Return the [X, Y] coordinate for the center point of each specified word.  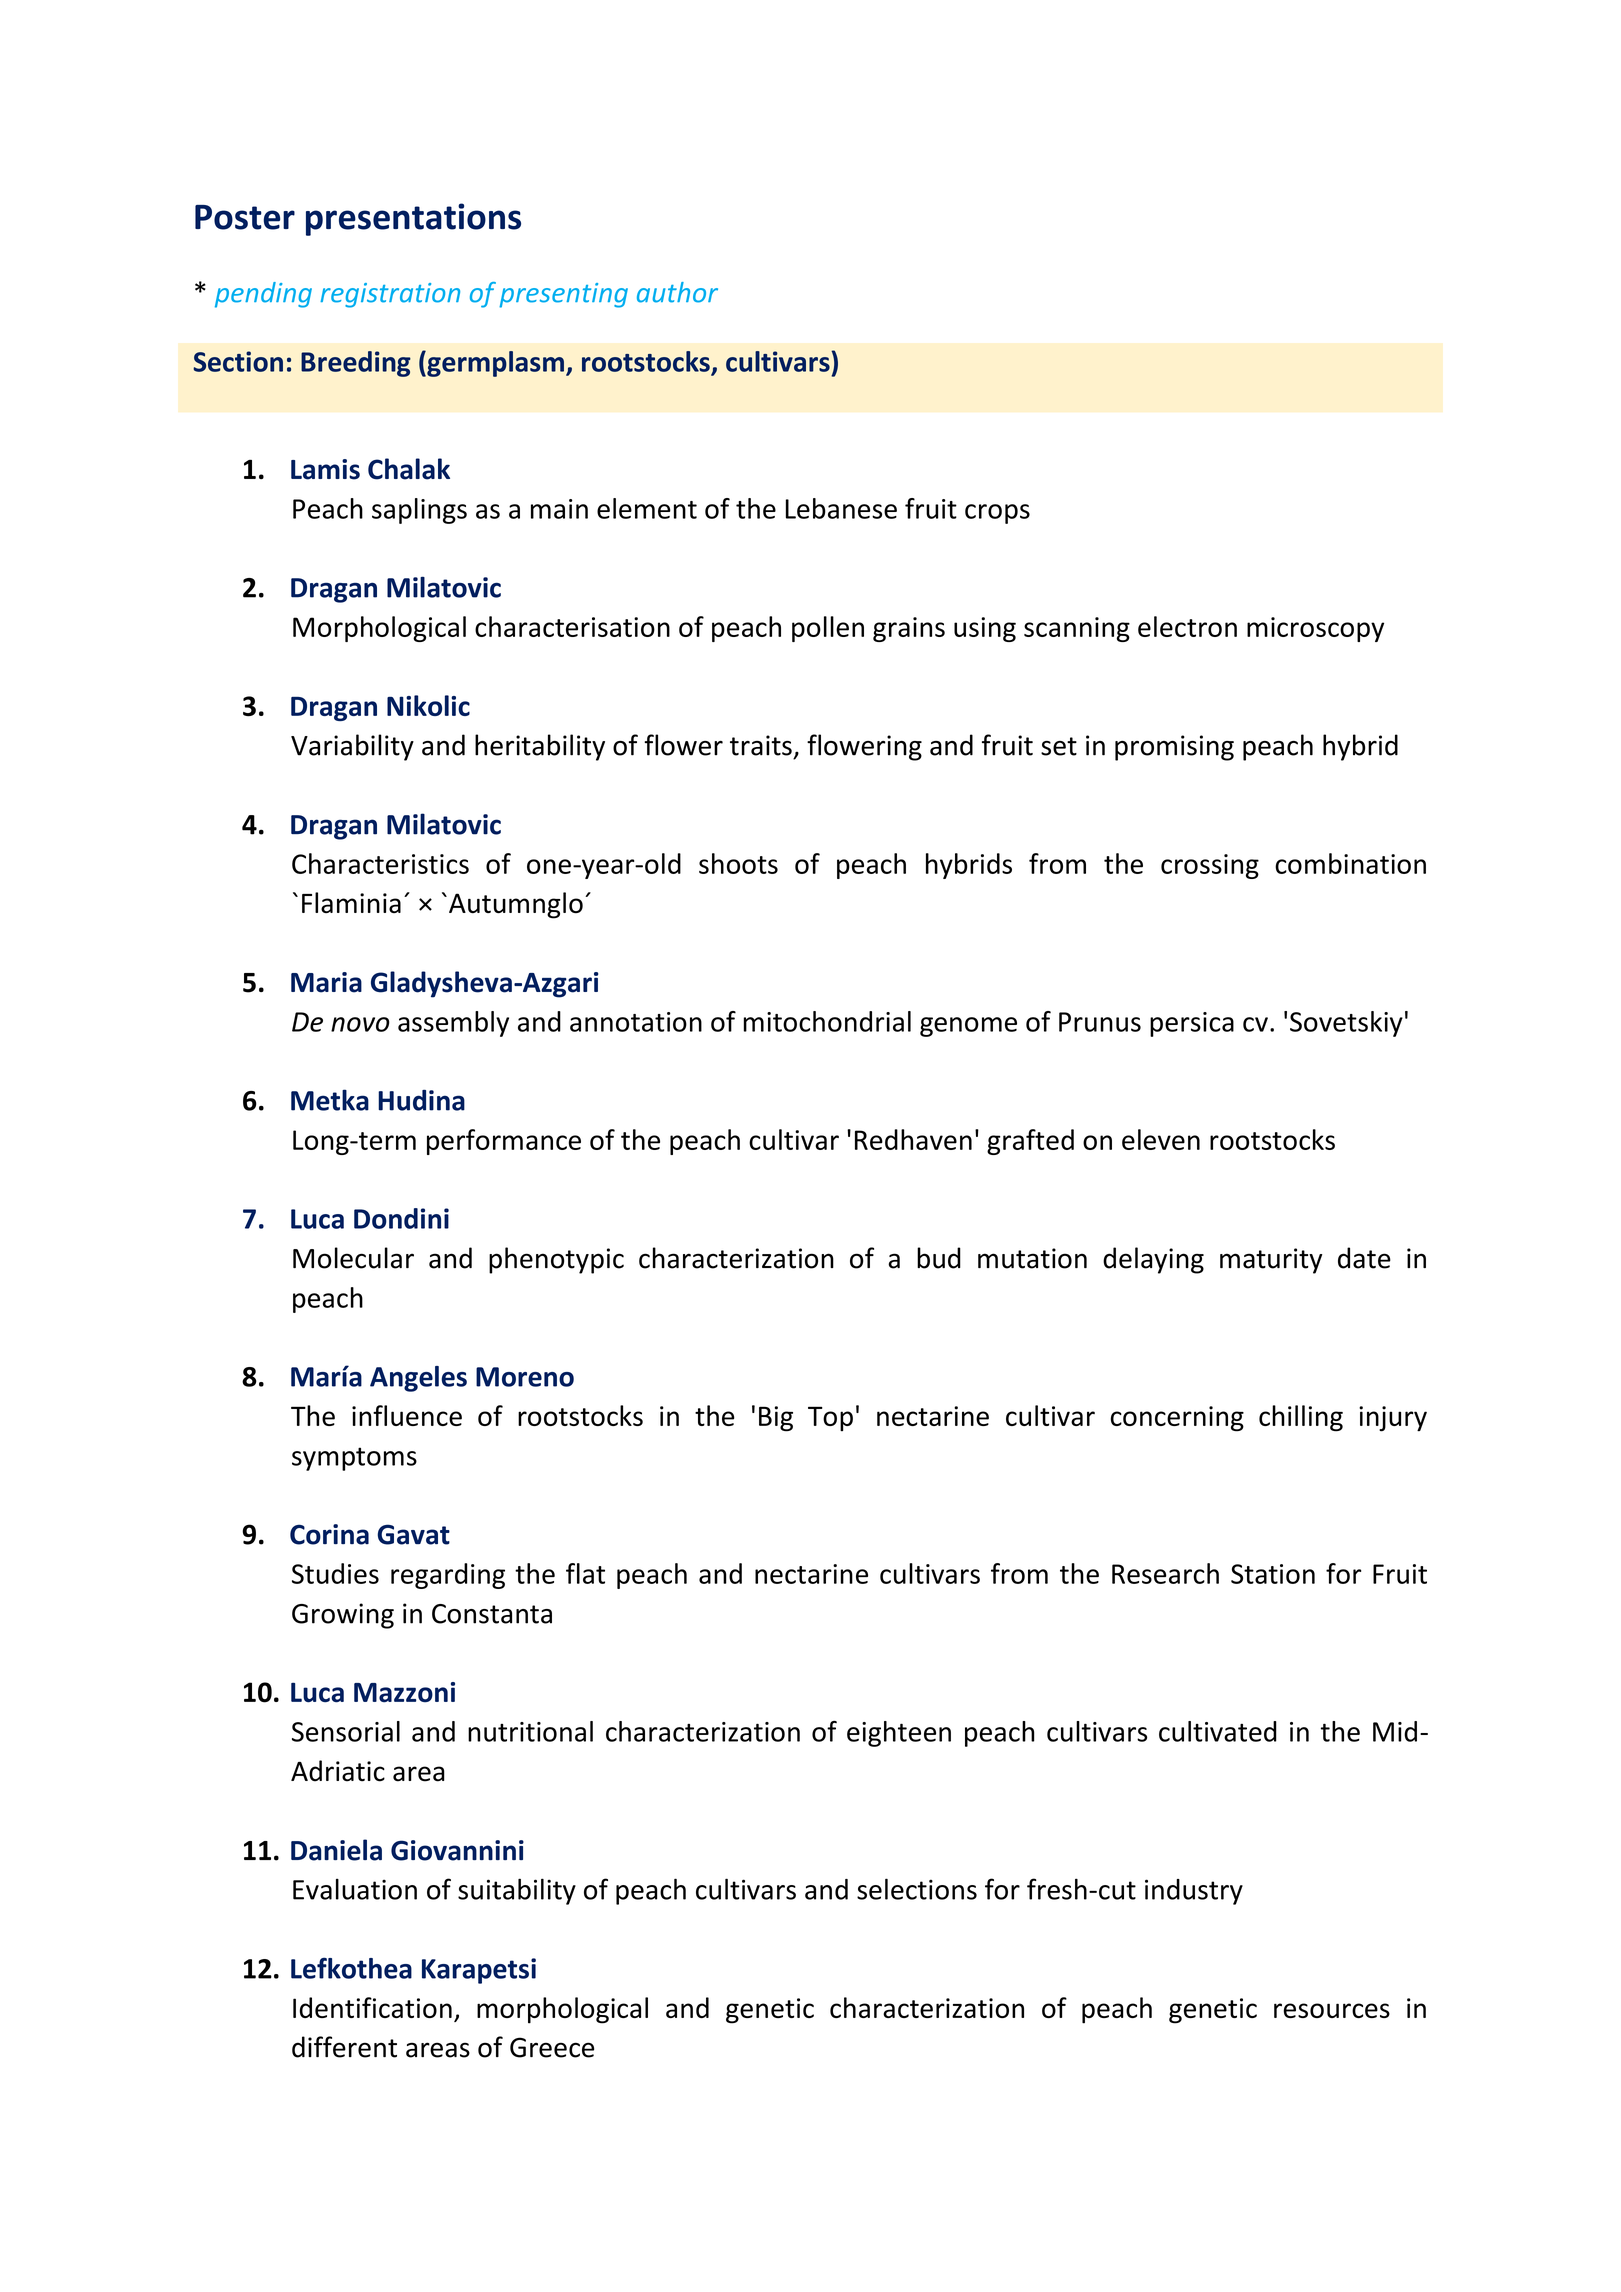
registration [390, 295]
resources [1332, 2010]
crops [997, 514]
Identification [372, 2007]
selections [917, 1889]
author [677, 292]
